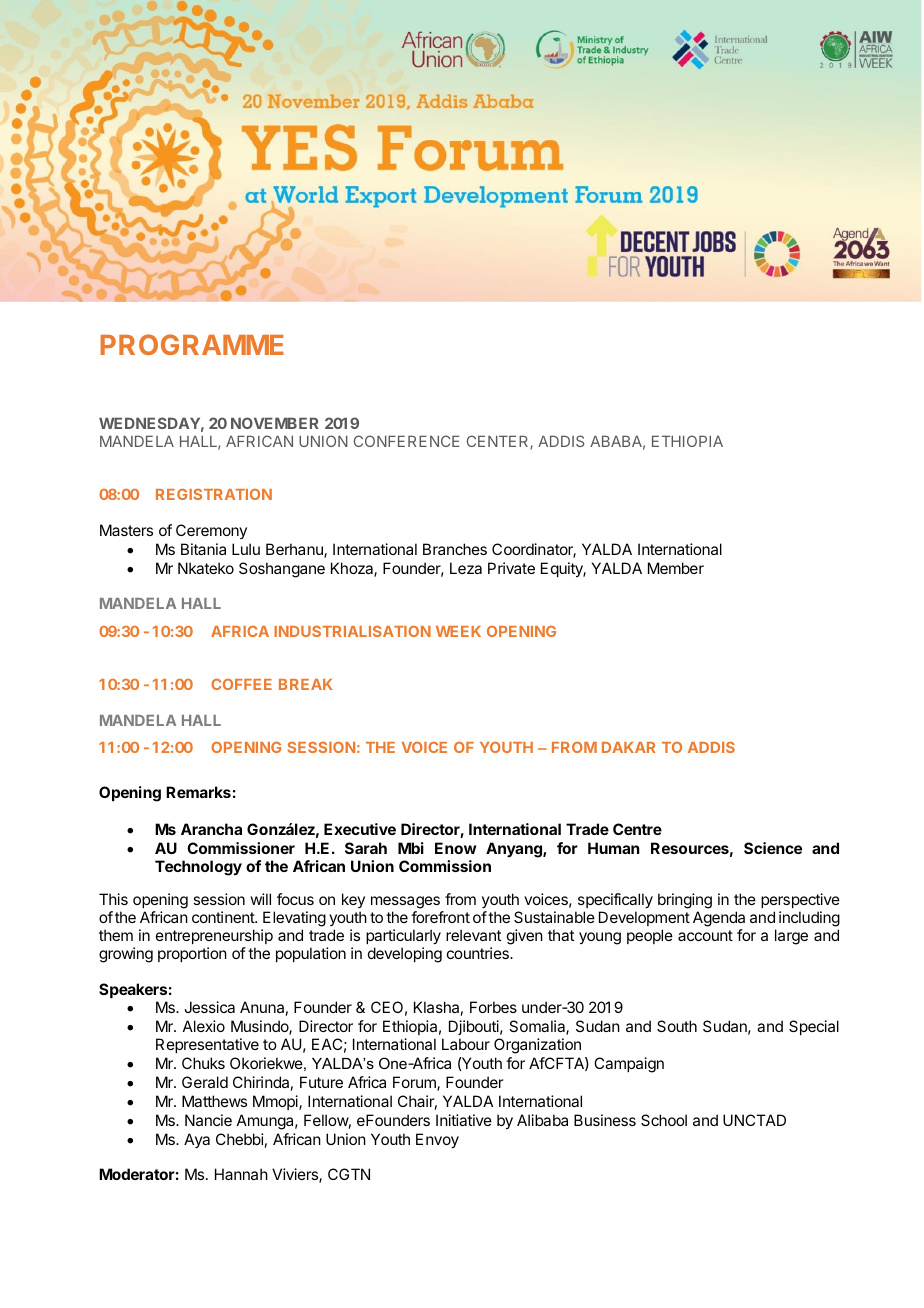  Describe the element at coordinates (455, 848) in the screenshot. I see `Enow` at that location.
